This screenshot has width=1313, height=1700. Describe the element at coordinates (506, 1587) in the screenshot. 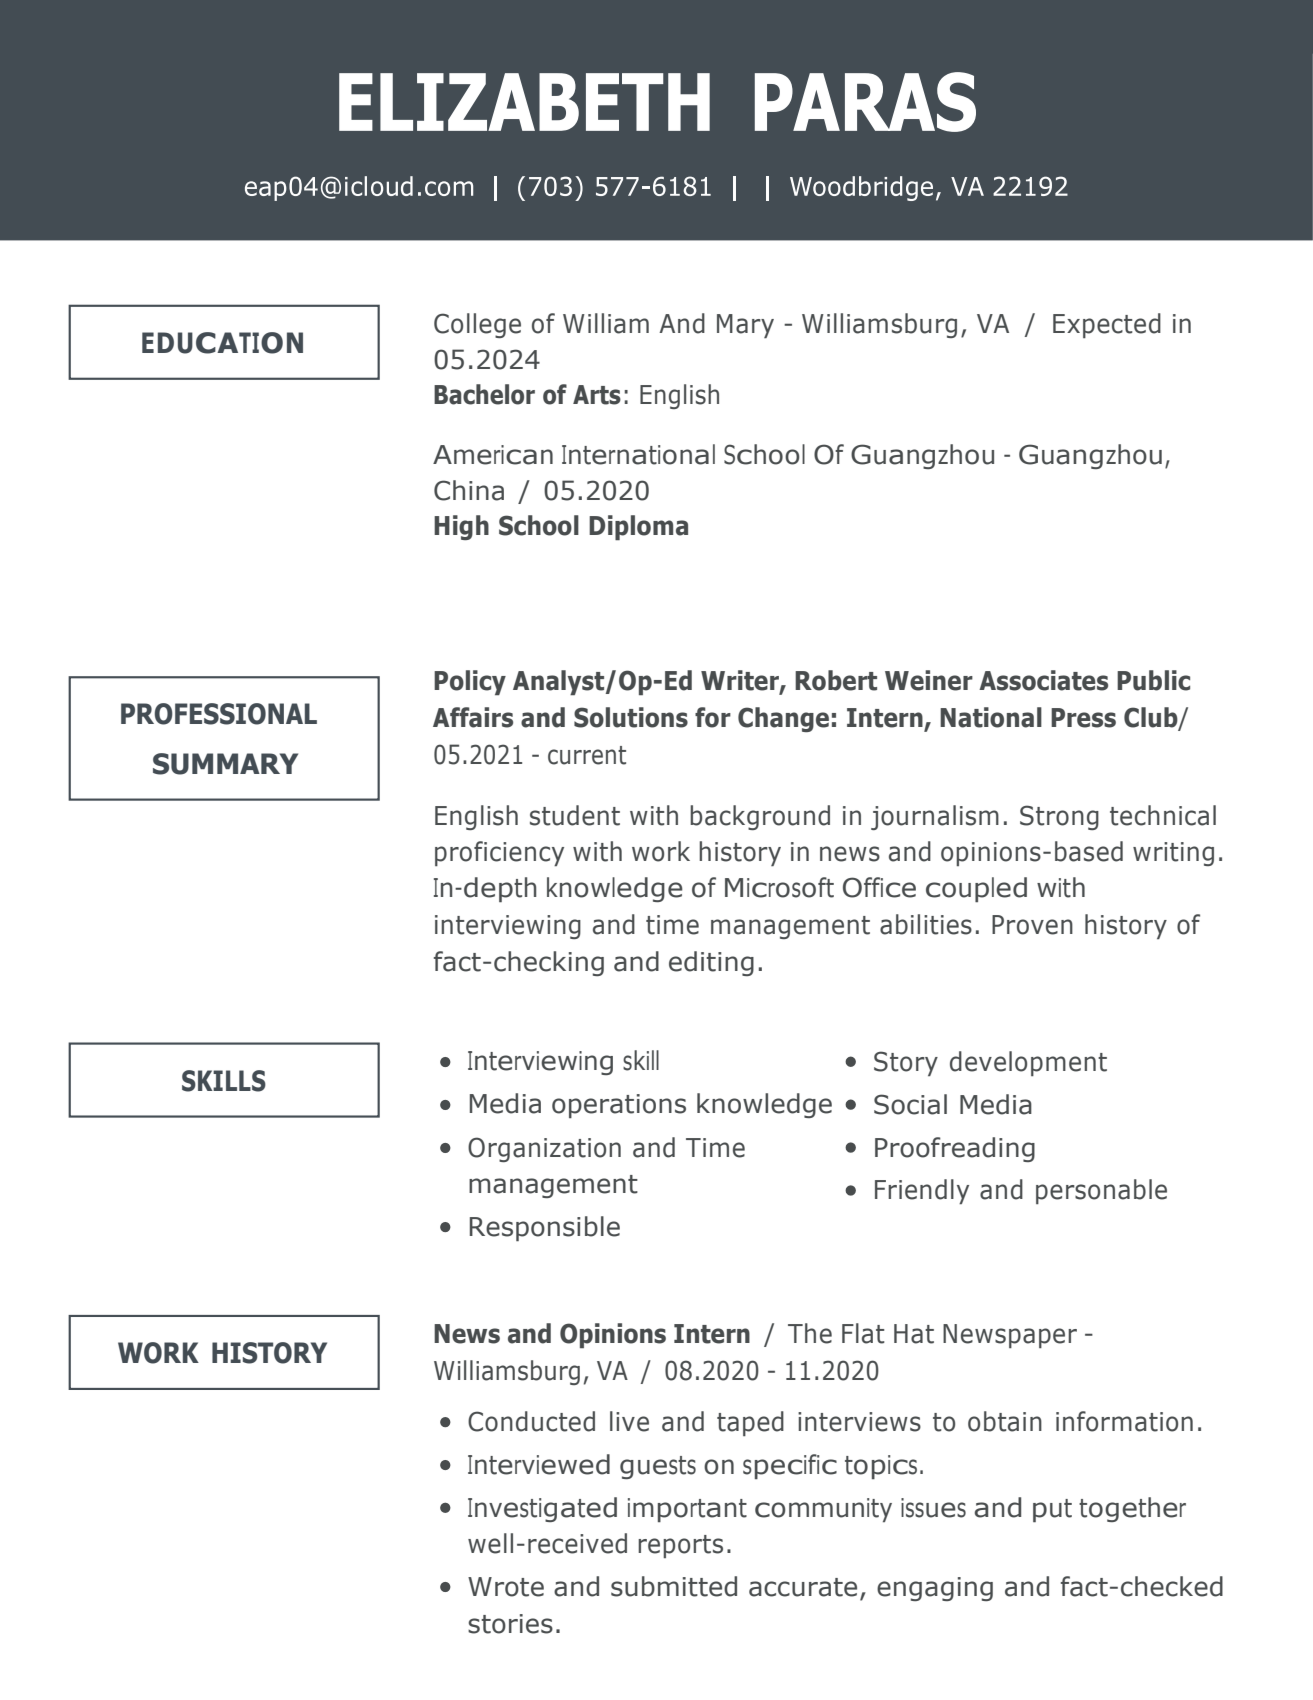

I see `Wrote` at that location.
